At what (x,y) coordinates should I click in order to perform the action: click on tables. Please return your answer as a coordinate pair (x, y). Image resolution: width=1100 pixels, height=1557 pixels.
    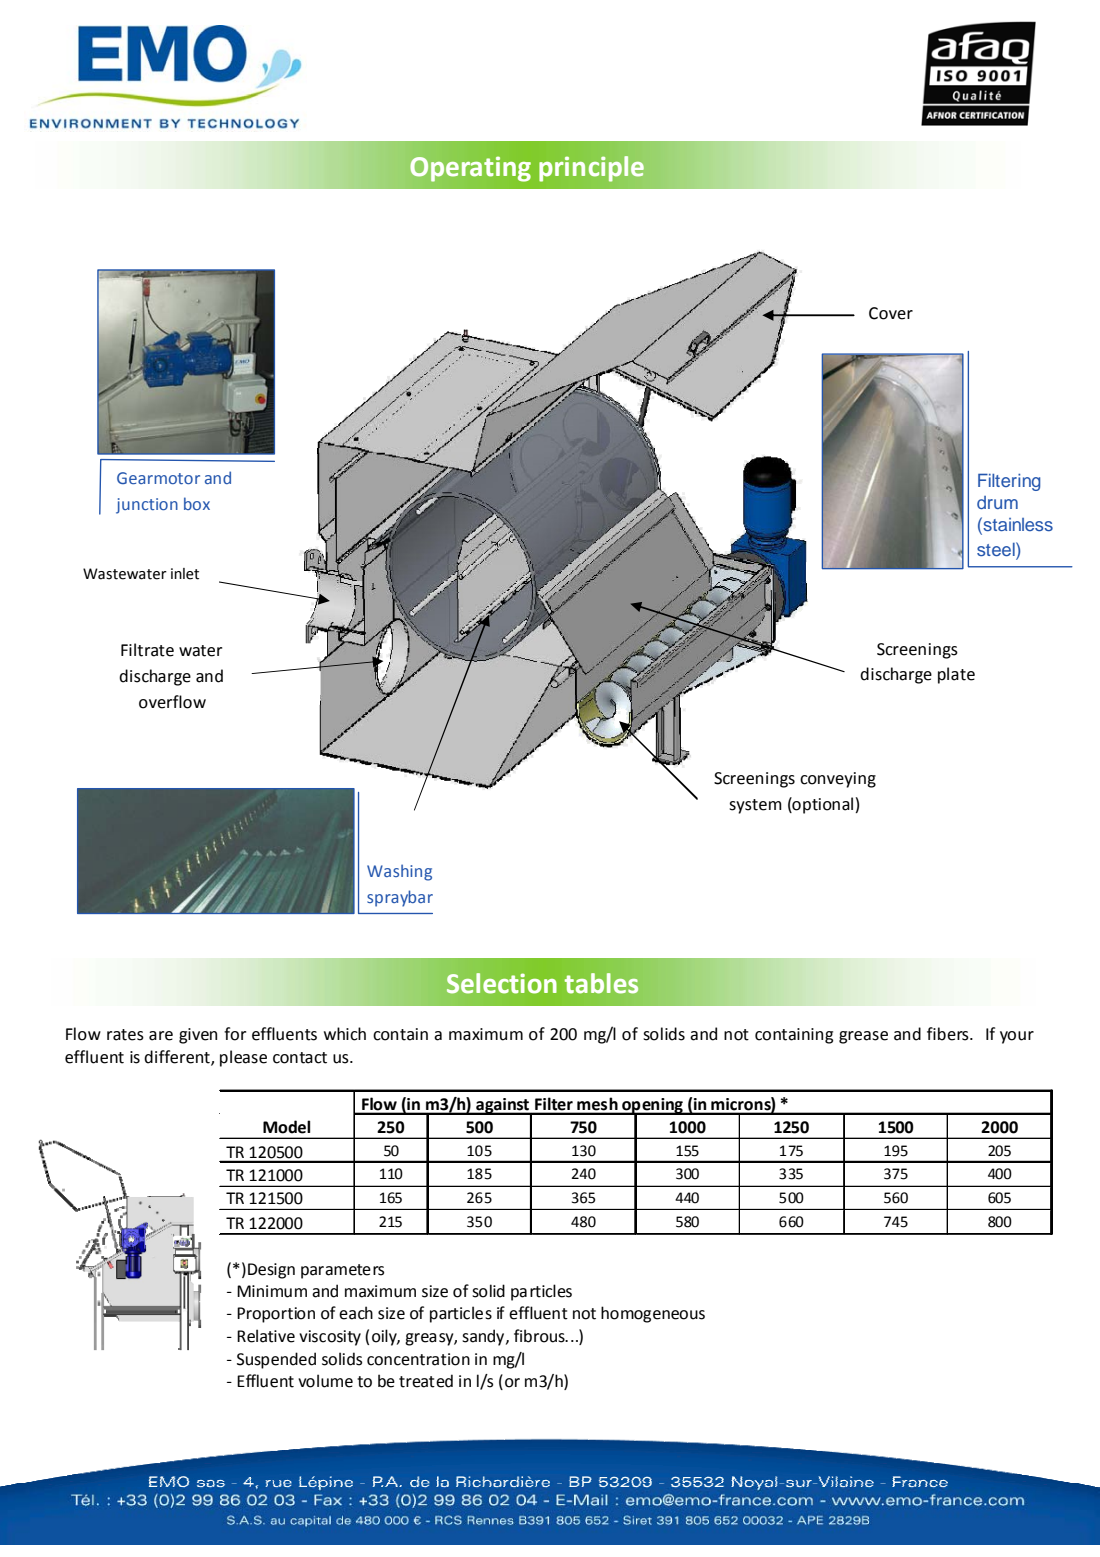
    Looking at the image, I should click on (601, 983).
